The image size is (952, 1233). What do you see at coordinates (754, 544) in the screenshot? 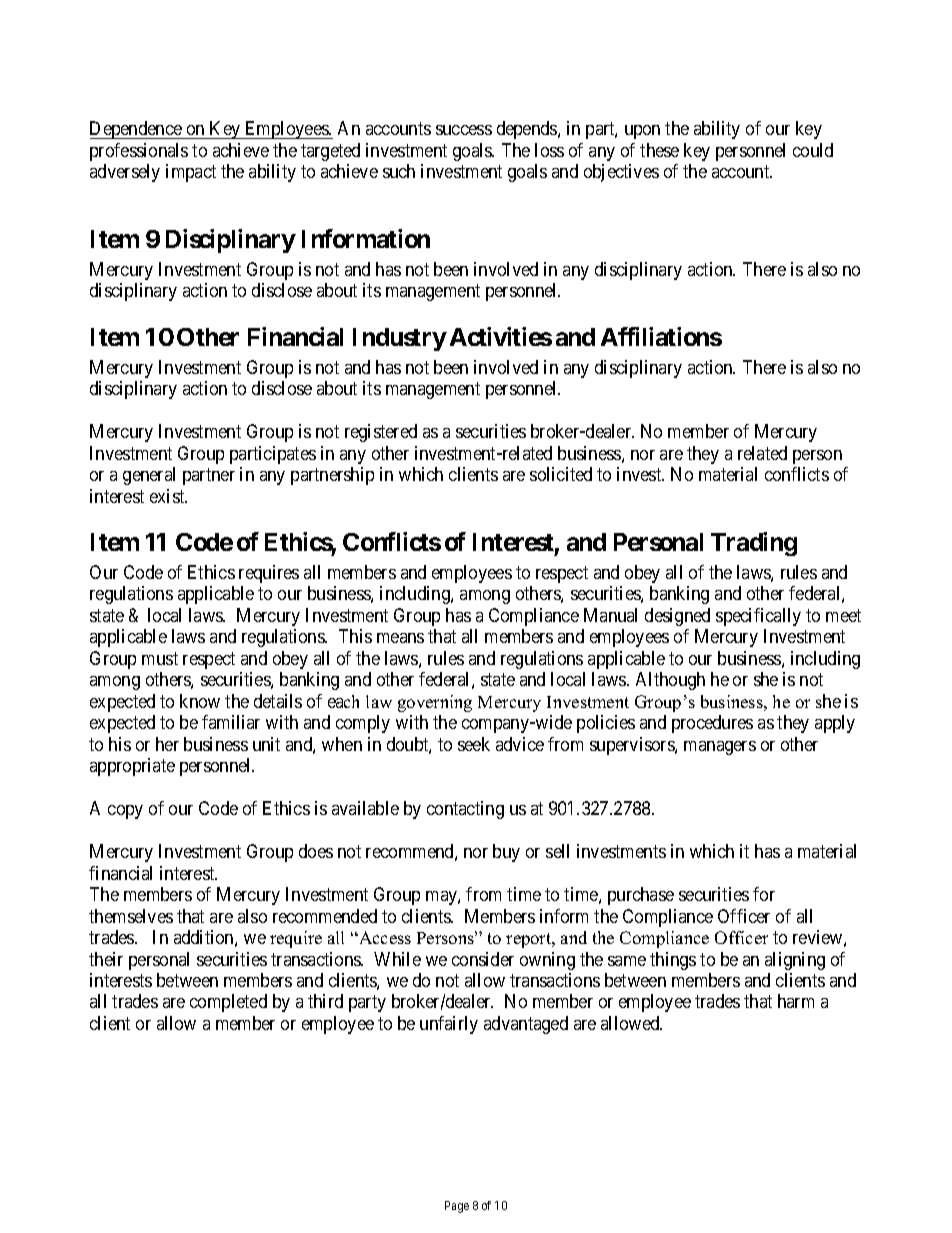
I see `Trading` at bounding box center [754, 544].
